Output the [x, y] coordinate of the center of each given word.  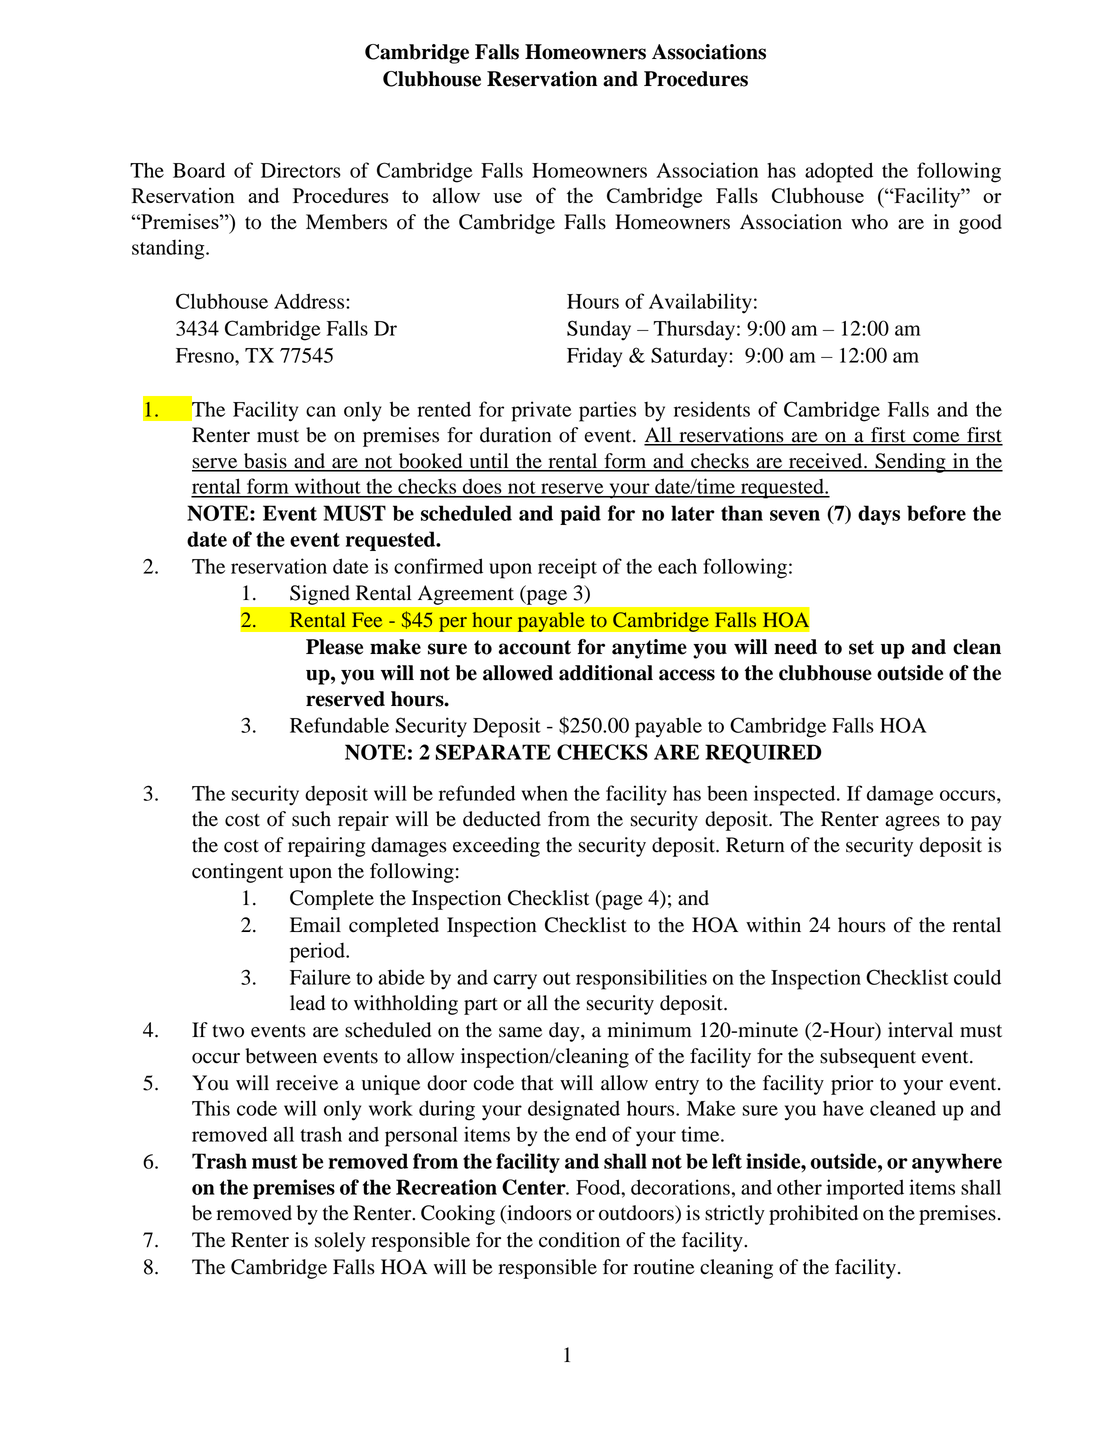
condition [579, 1240]
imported [865, 1189]
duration [515, 435]
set [861, 647]
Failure [320, 977]
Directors [301, 170]
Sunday [599, 330]
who [869, 222]
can [321, 411]
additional [606, 673]
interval [920, 1030]
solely [340, 1242]
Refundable [339, 725]
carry [515, 982]
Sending [910, 463]
